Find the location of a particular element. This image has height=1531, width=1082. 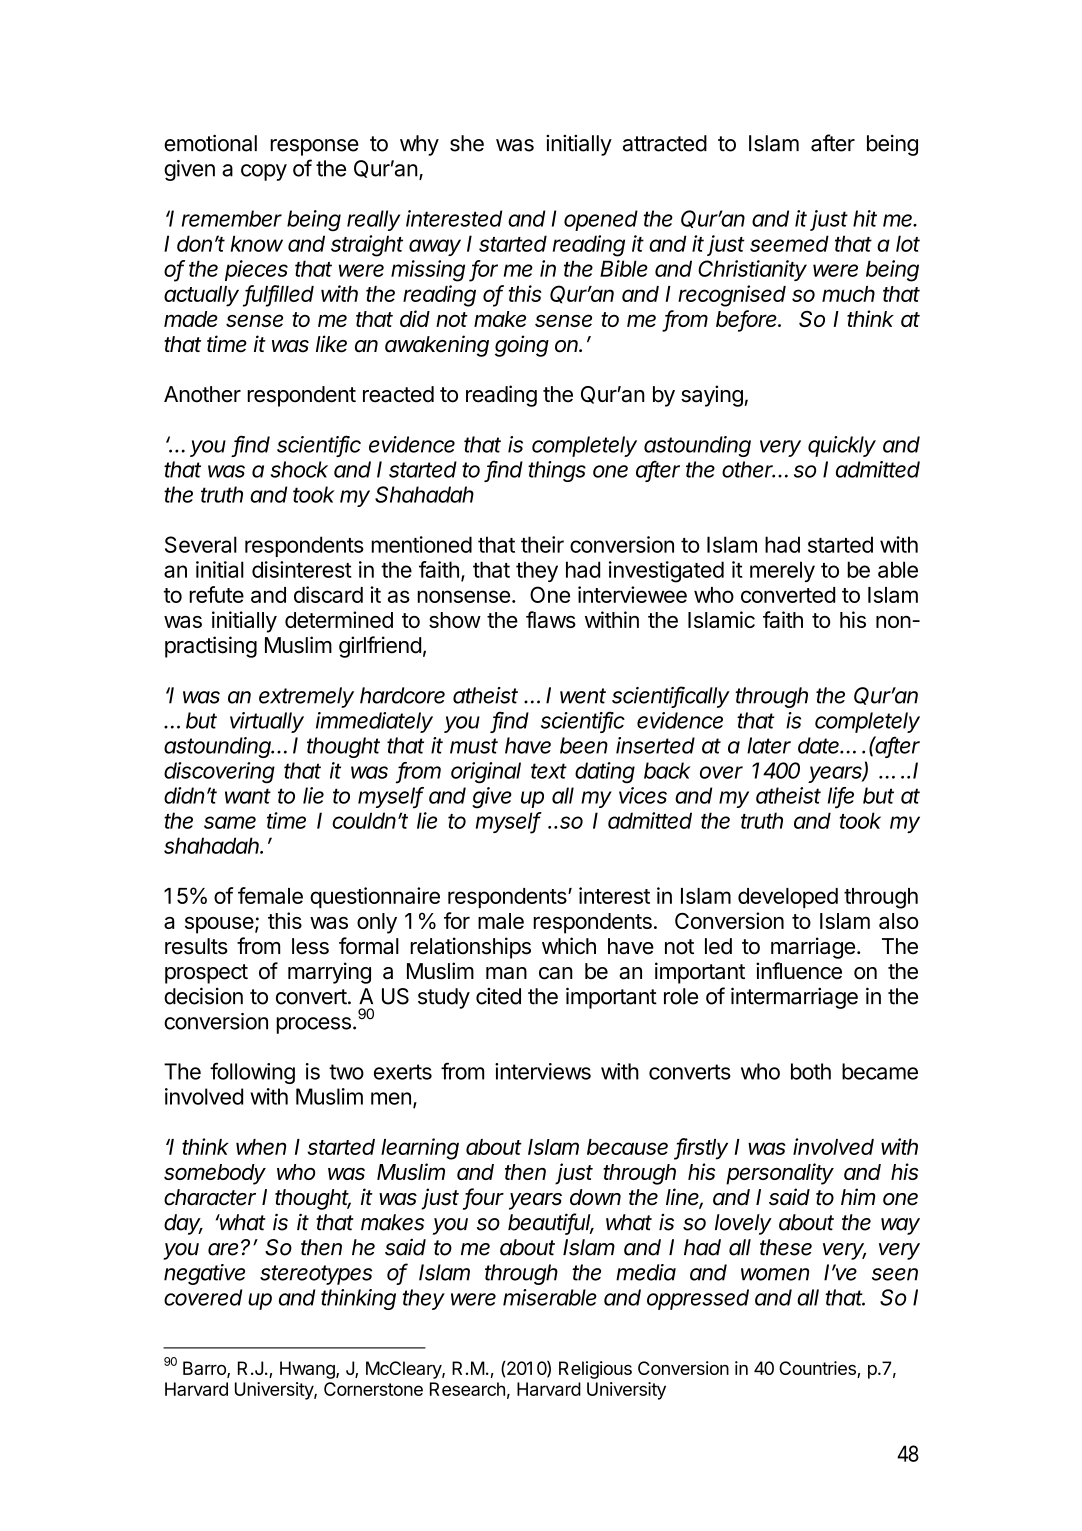

copy is located at coordinates (264, 172).
